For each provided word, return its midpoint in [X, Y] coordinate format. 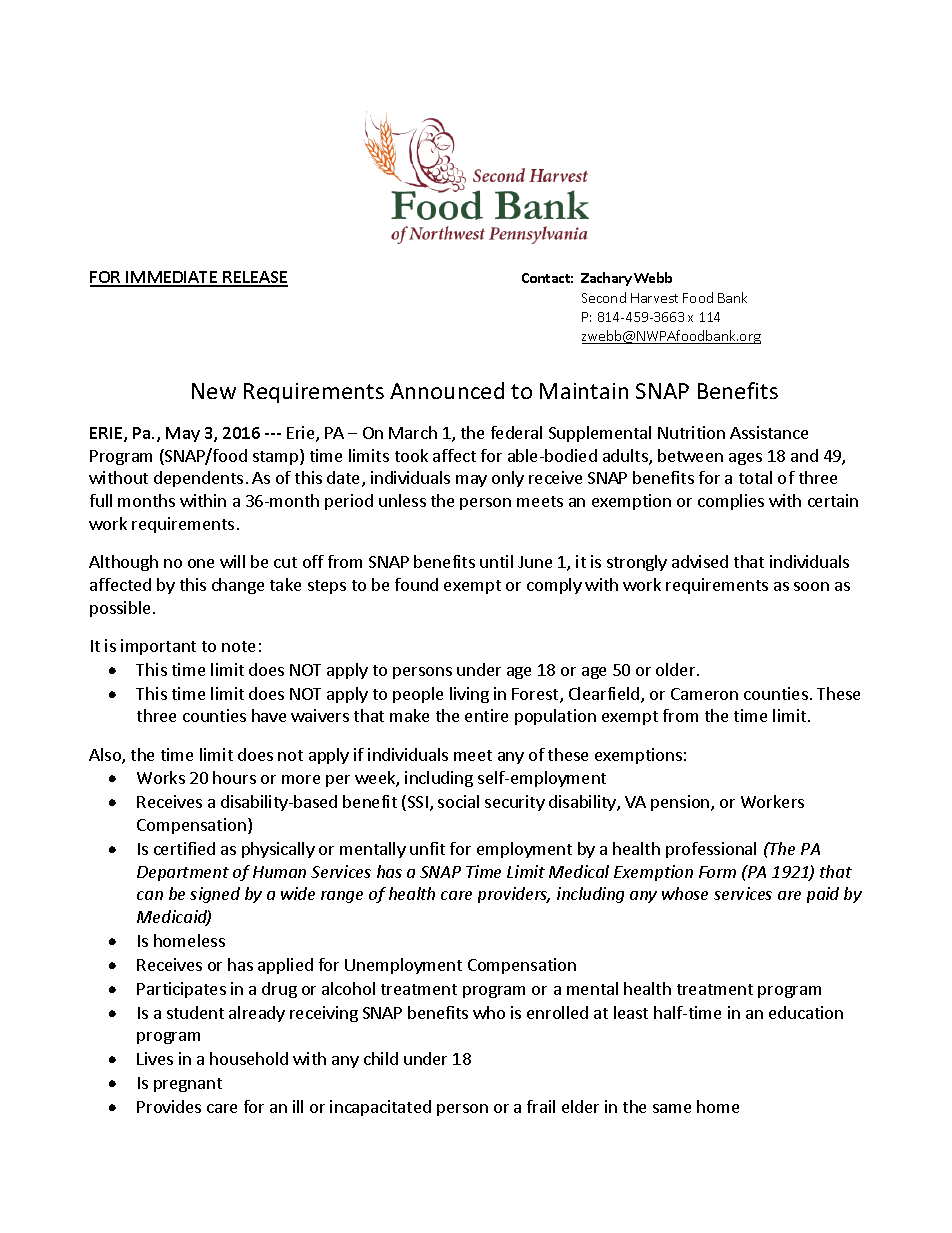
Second [604, 297]
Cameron [704, 694]
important [158, 647]
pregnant [188, 1085]
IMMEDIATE [172, 278]
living [469, 695]
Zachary [606, 279]
